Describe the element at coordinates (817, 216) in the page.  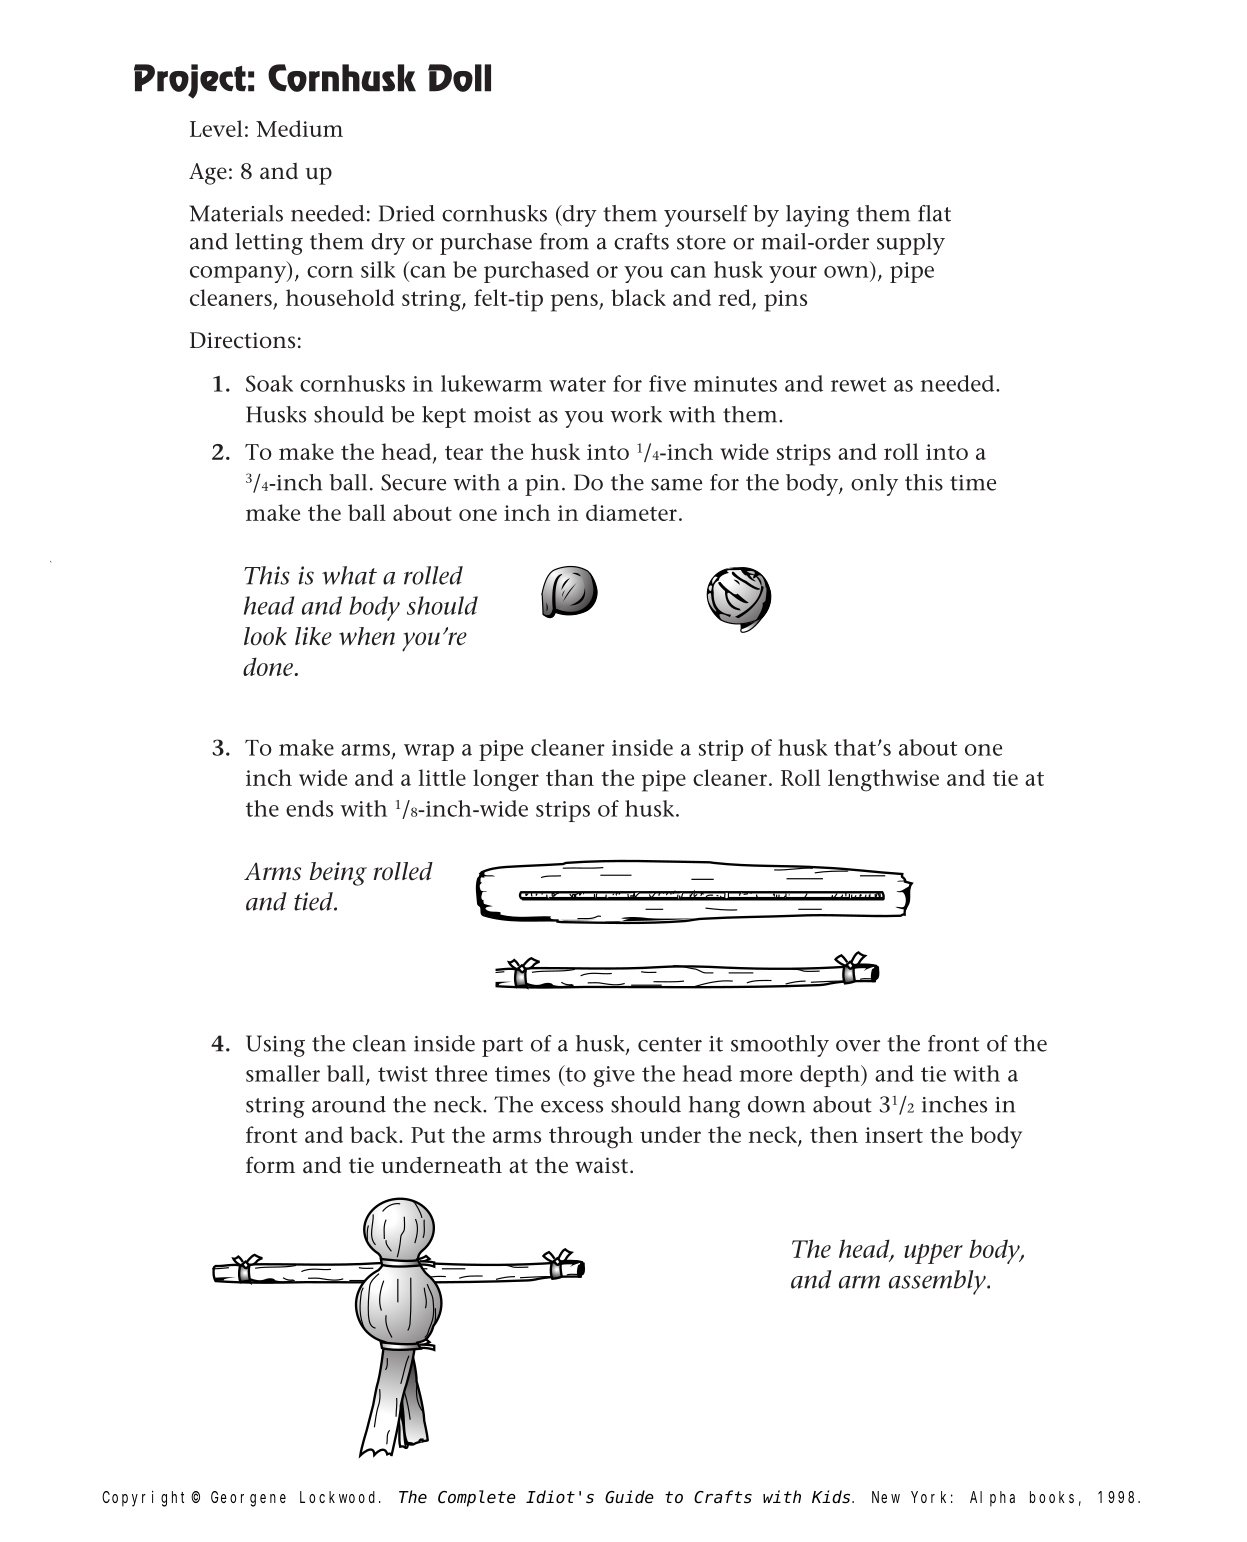
I see `laying` at that location.
